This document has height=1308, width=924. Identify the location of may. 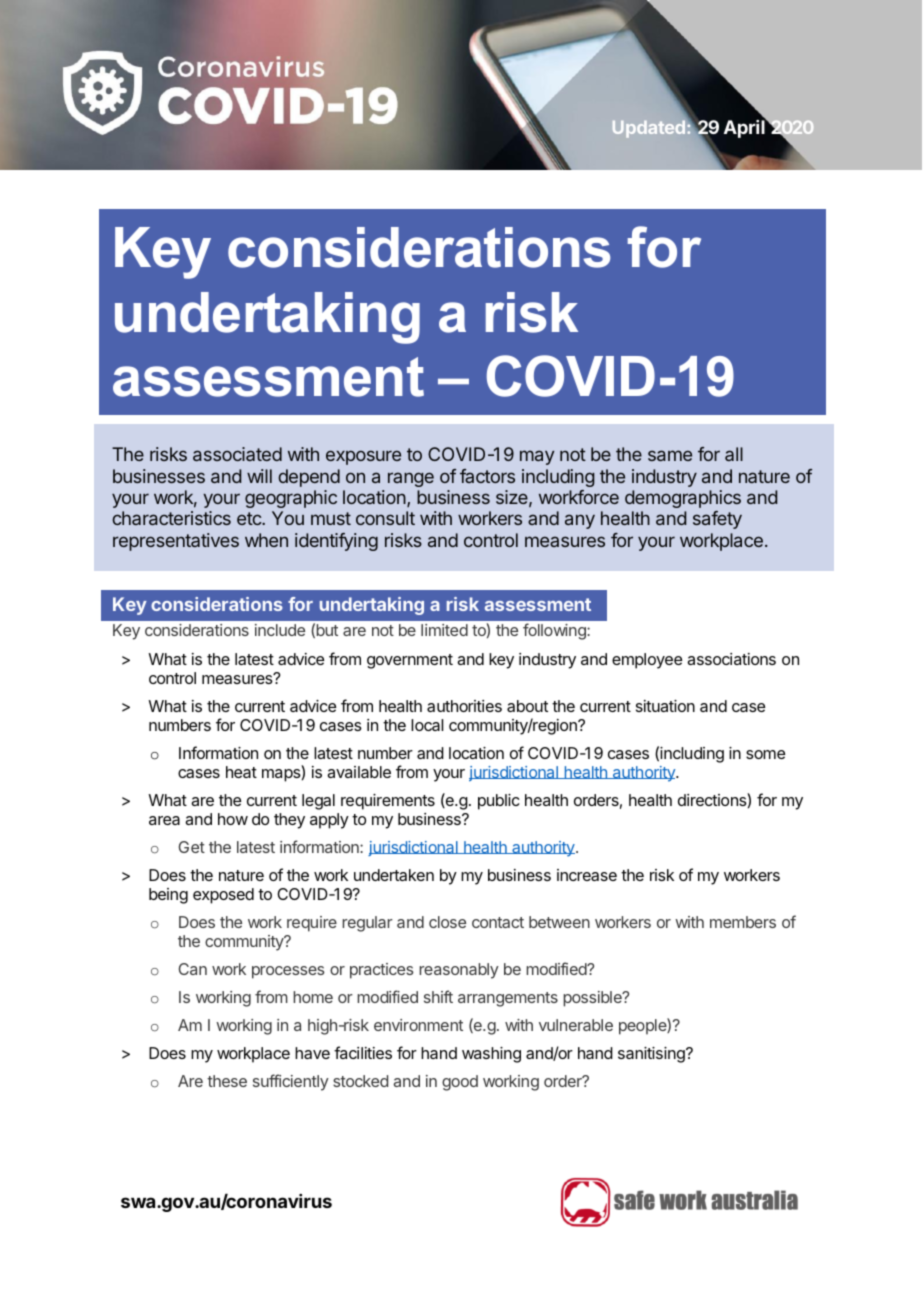
(537, 457).
